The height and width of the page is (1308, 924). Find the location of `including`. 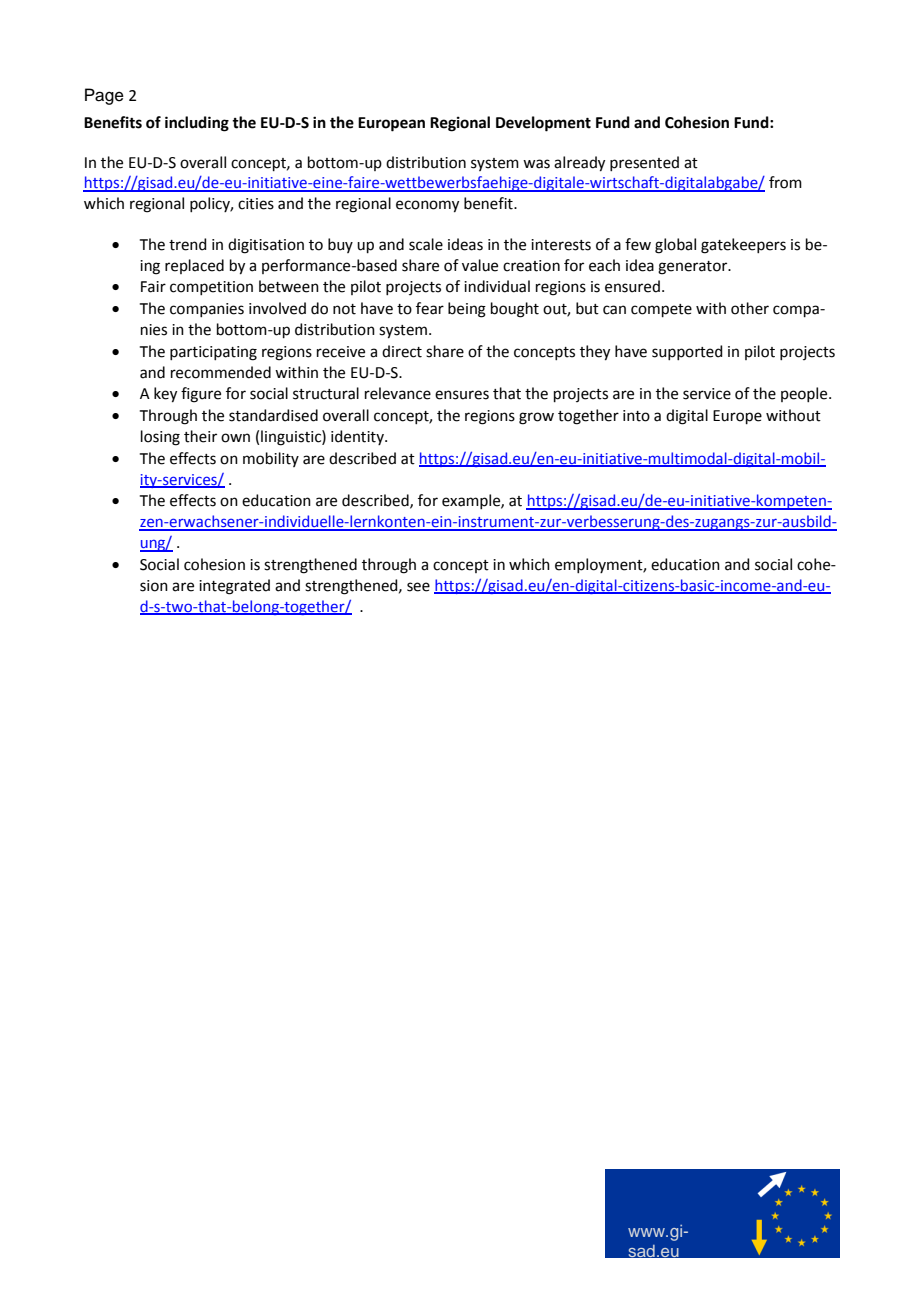

including is located at coordinates (197, 124).
